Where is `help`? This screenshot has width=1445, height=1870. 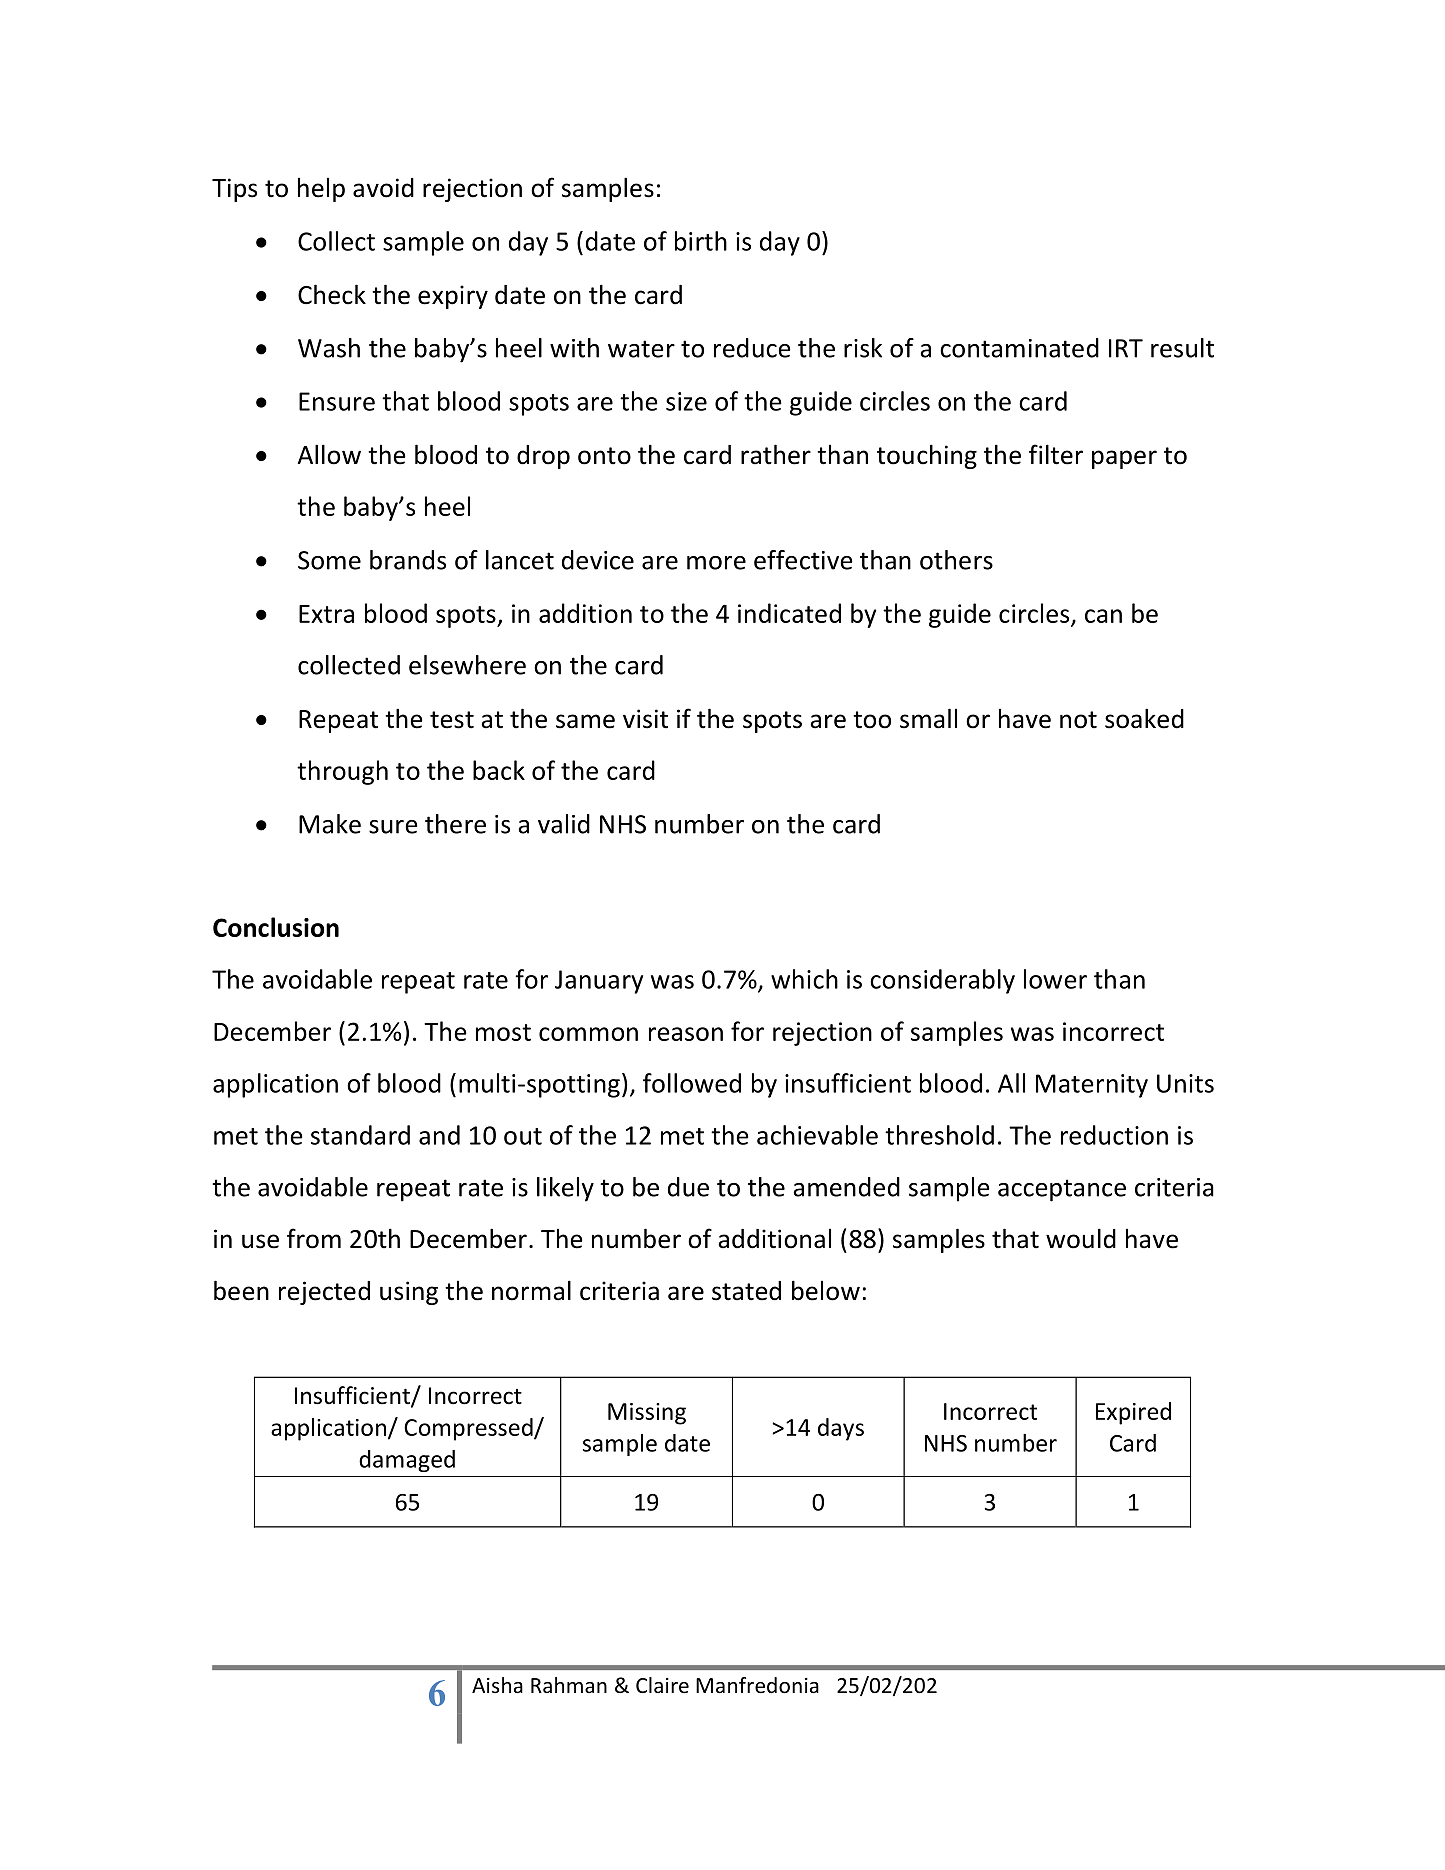
help is located at coordinates (321, 190).
